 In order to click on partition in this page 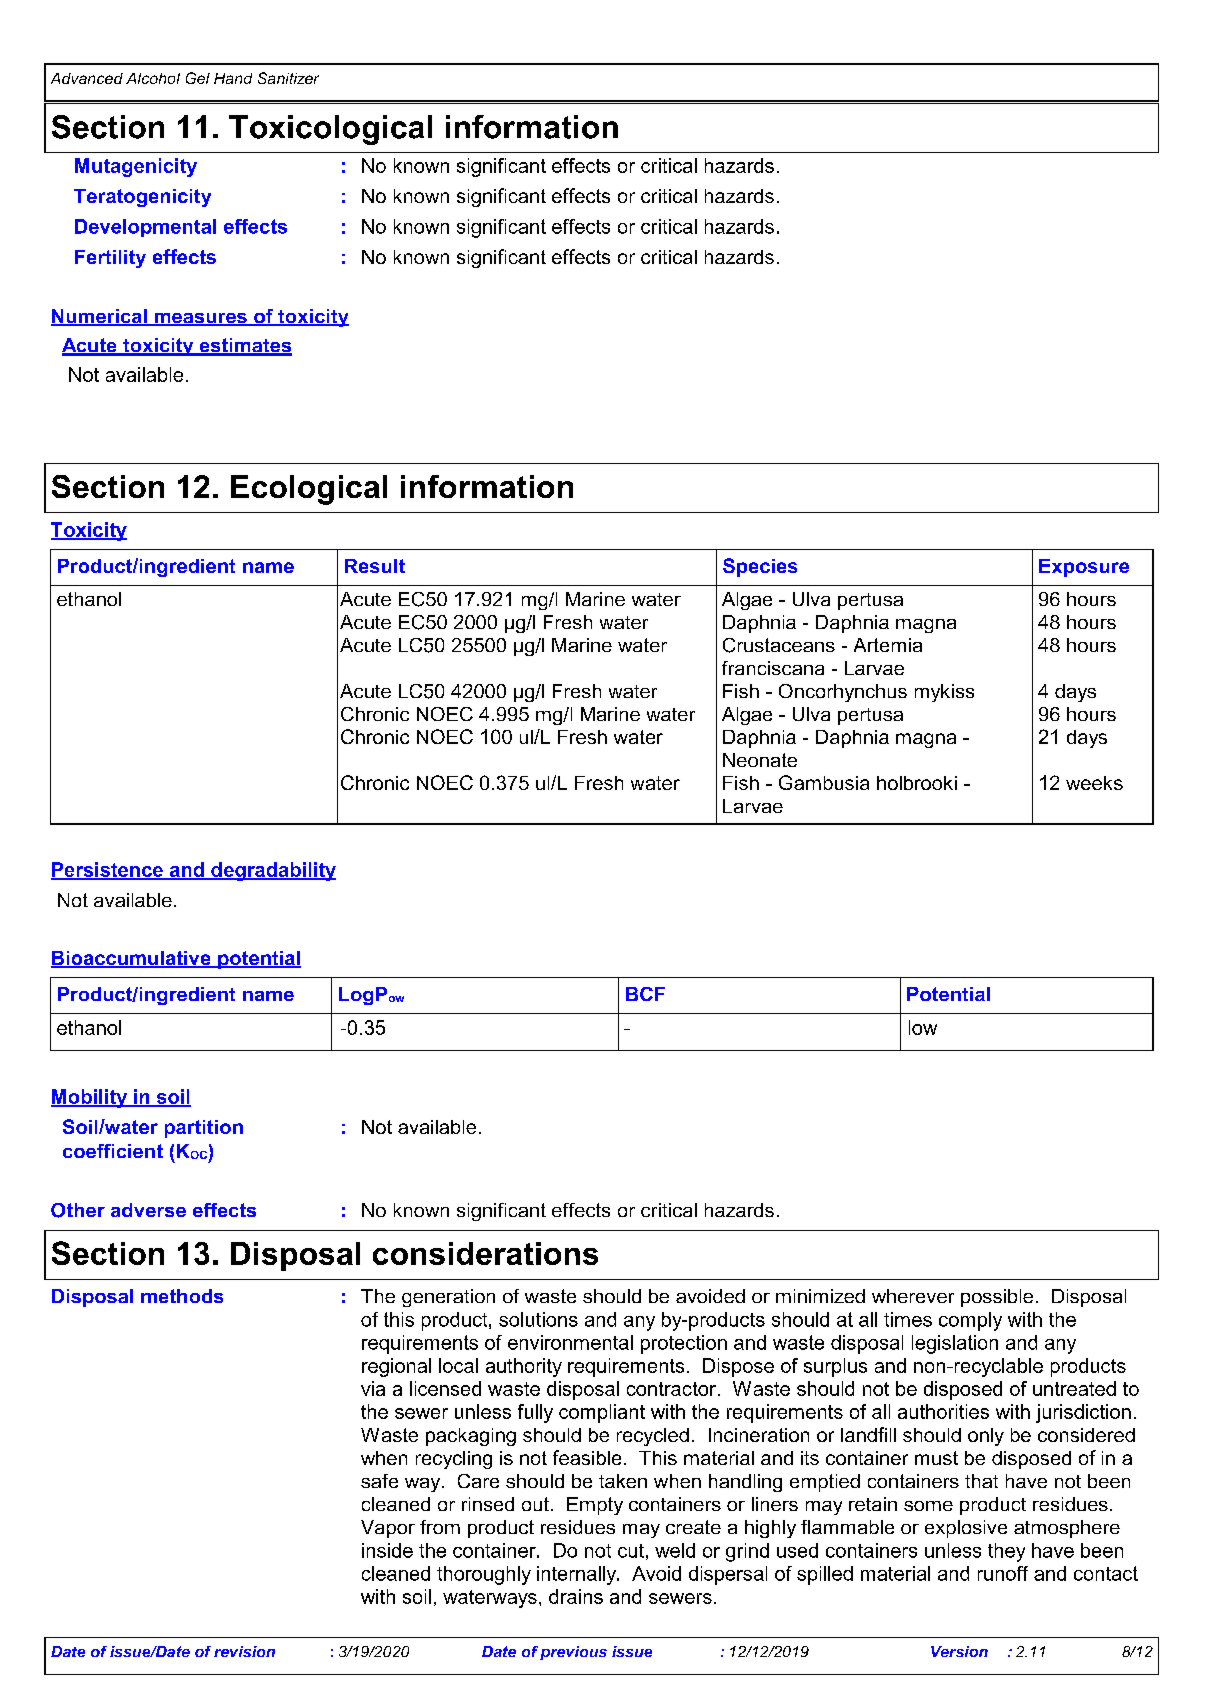, I will do `click(204, 1129)`.
